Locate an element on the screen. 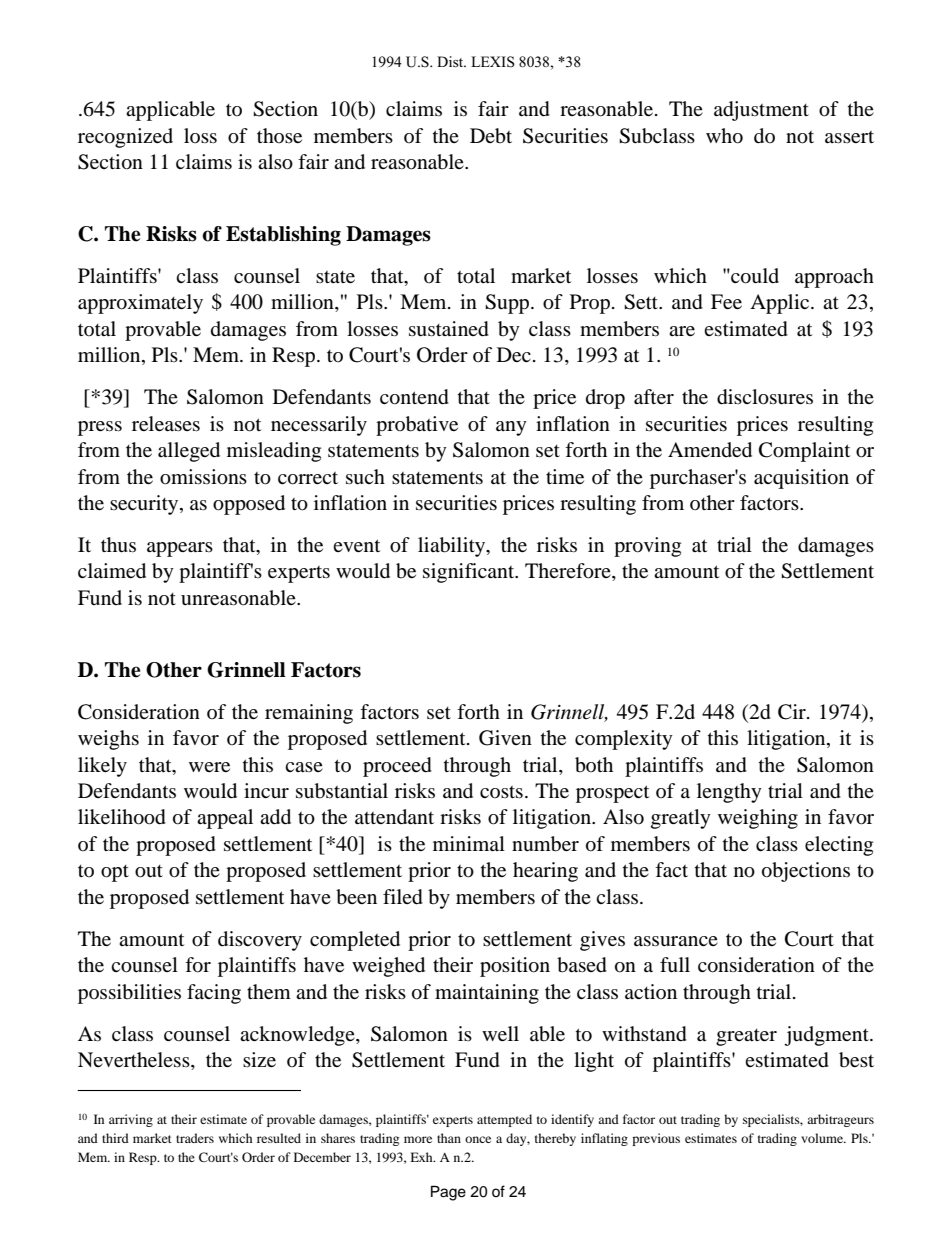 The width and height of the screenshot is (952, 1233). position is located at coordinates (515, 967).
